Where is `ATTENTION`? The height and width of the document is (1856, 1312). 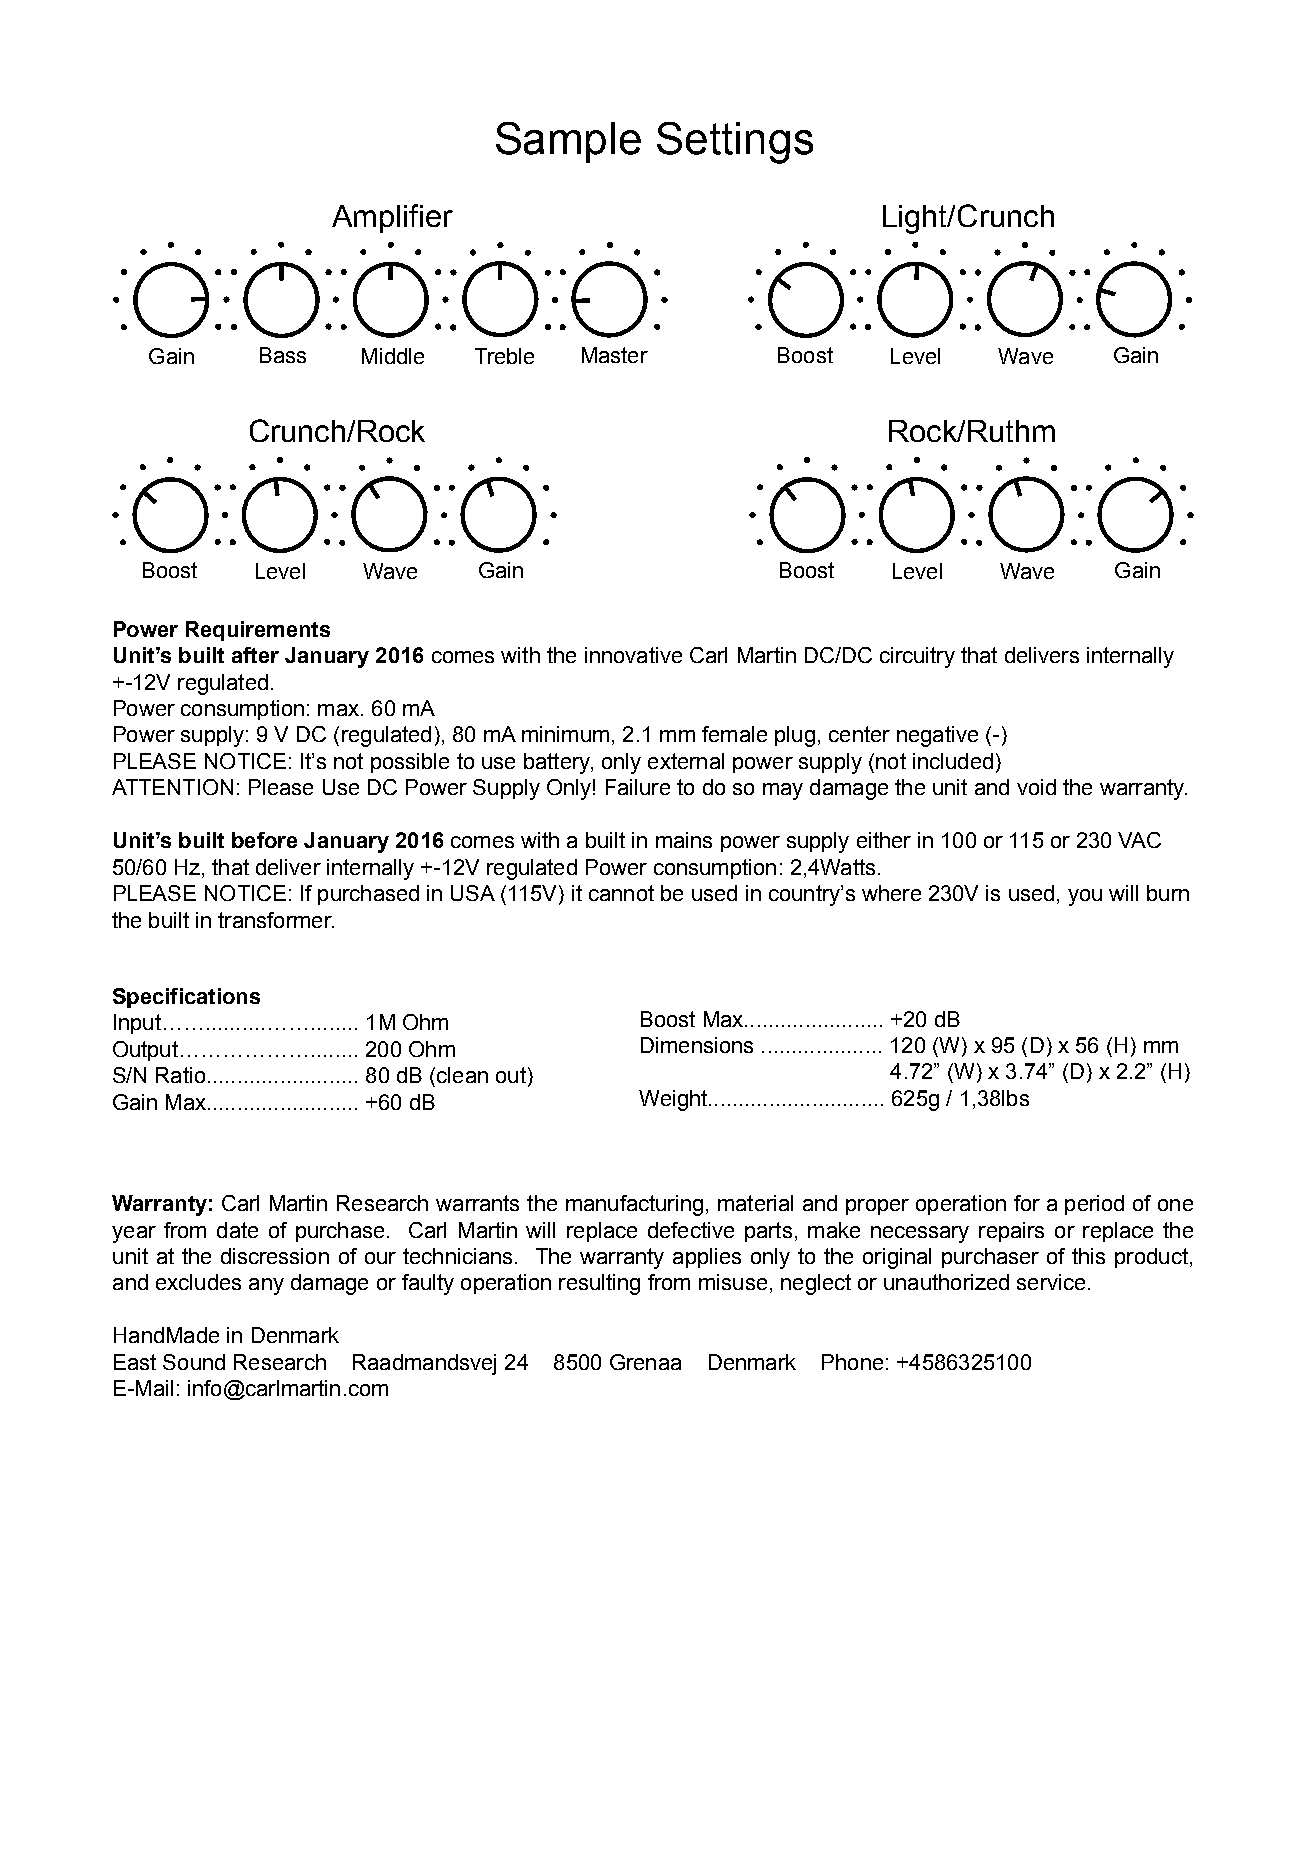
ATTENTION is located at coordinates (172, 787).
